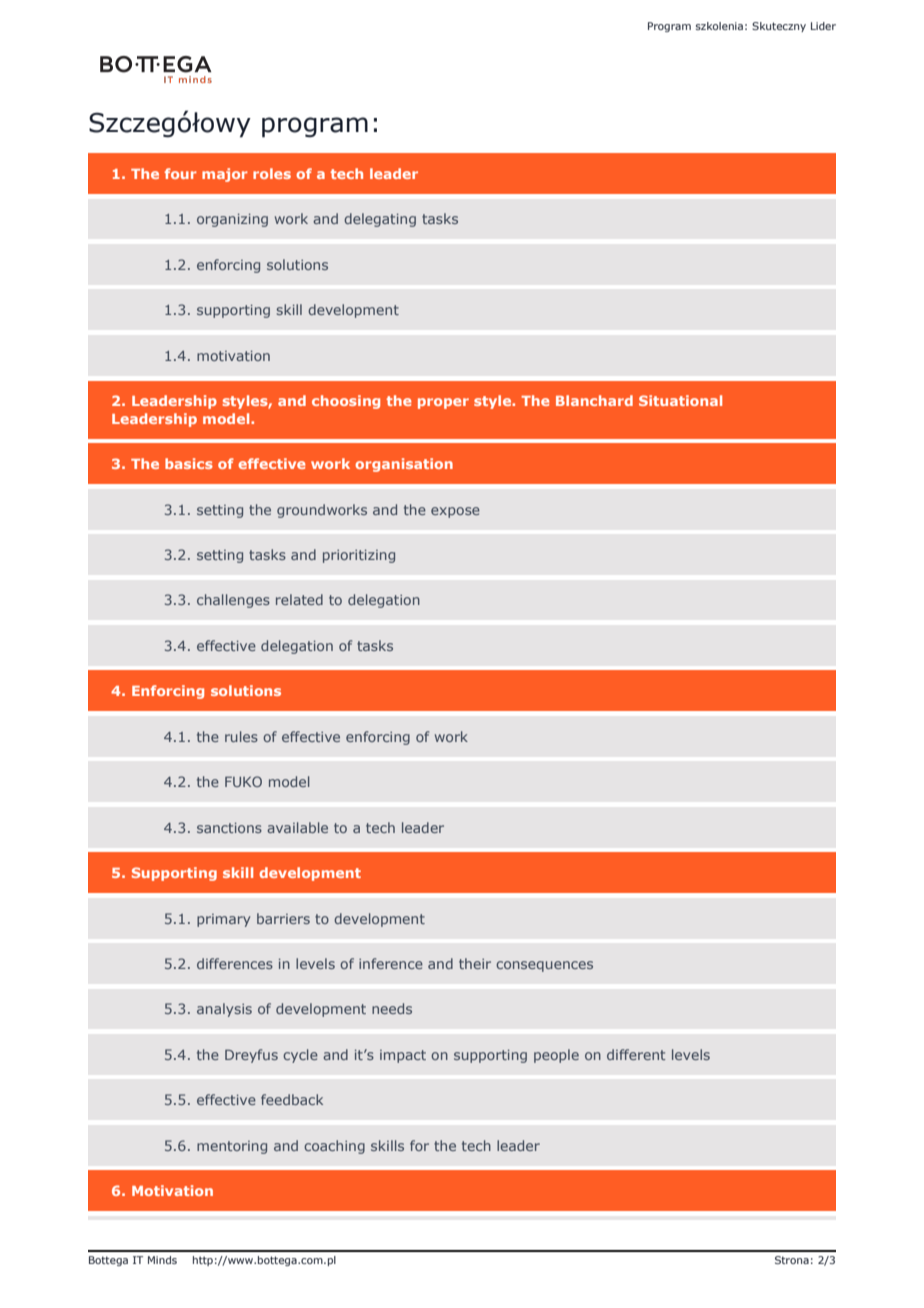 This page has width=924, height=1308. I want to click on rules, so click(241, 736).
